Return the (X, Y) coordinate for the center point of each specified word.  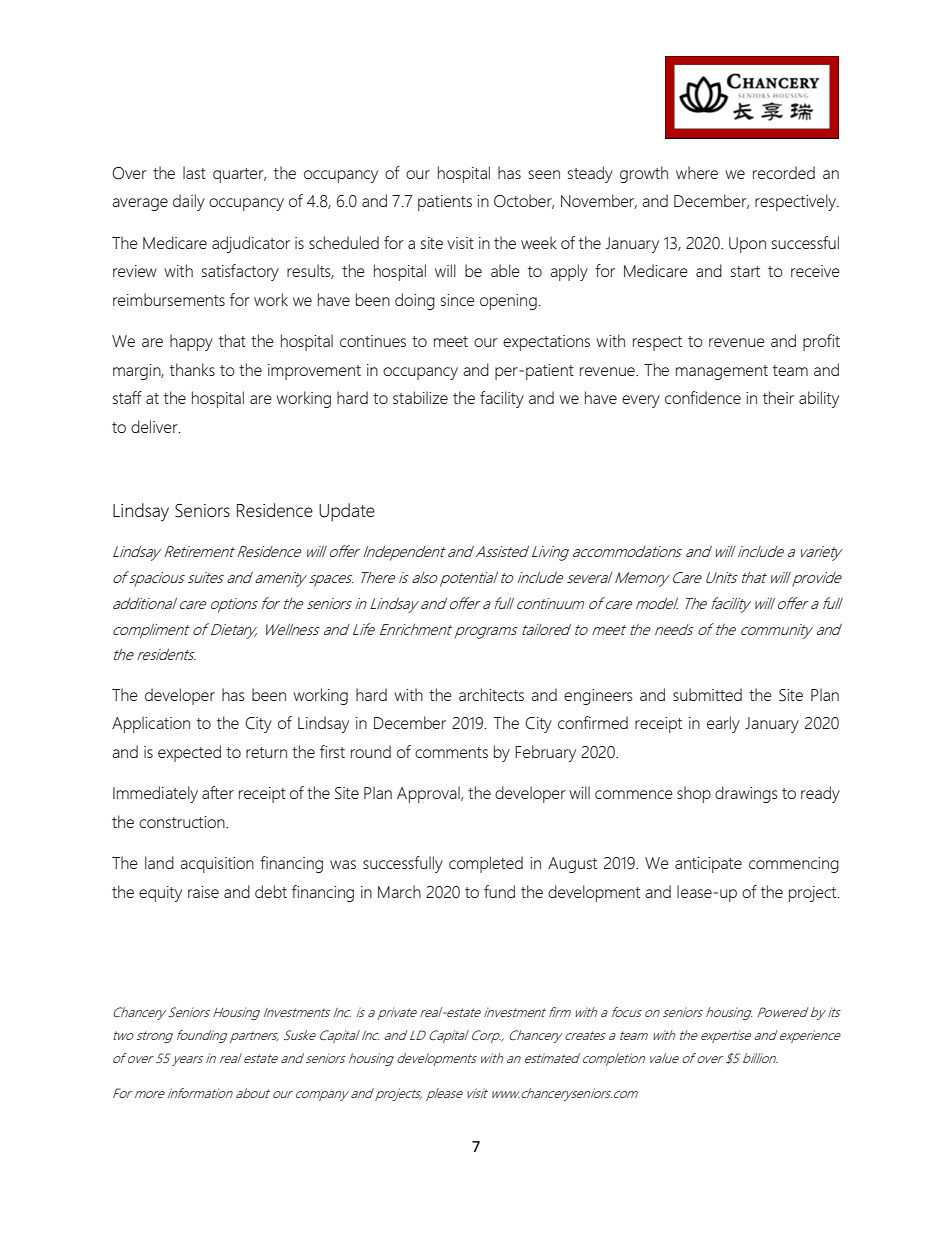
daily (189, 202)
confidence (703, 397)
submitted (707, 694)
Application (151, 724)
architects (491, 694)
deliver (155, 426)
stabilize (420, 397)
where (697, 172)
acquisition (217, 865)
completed (486, 864)
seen (544, 174)
